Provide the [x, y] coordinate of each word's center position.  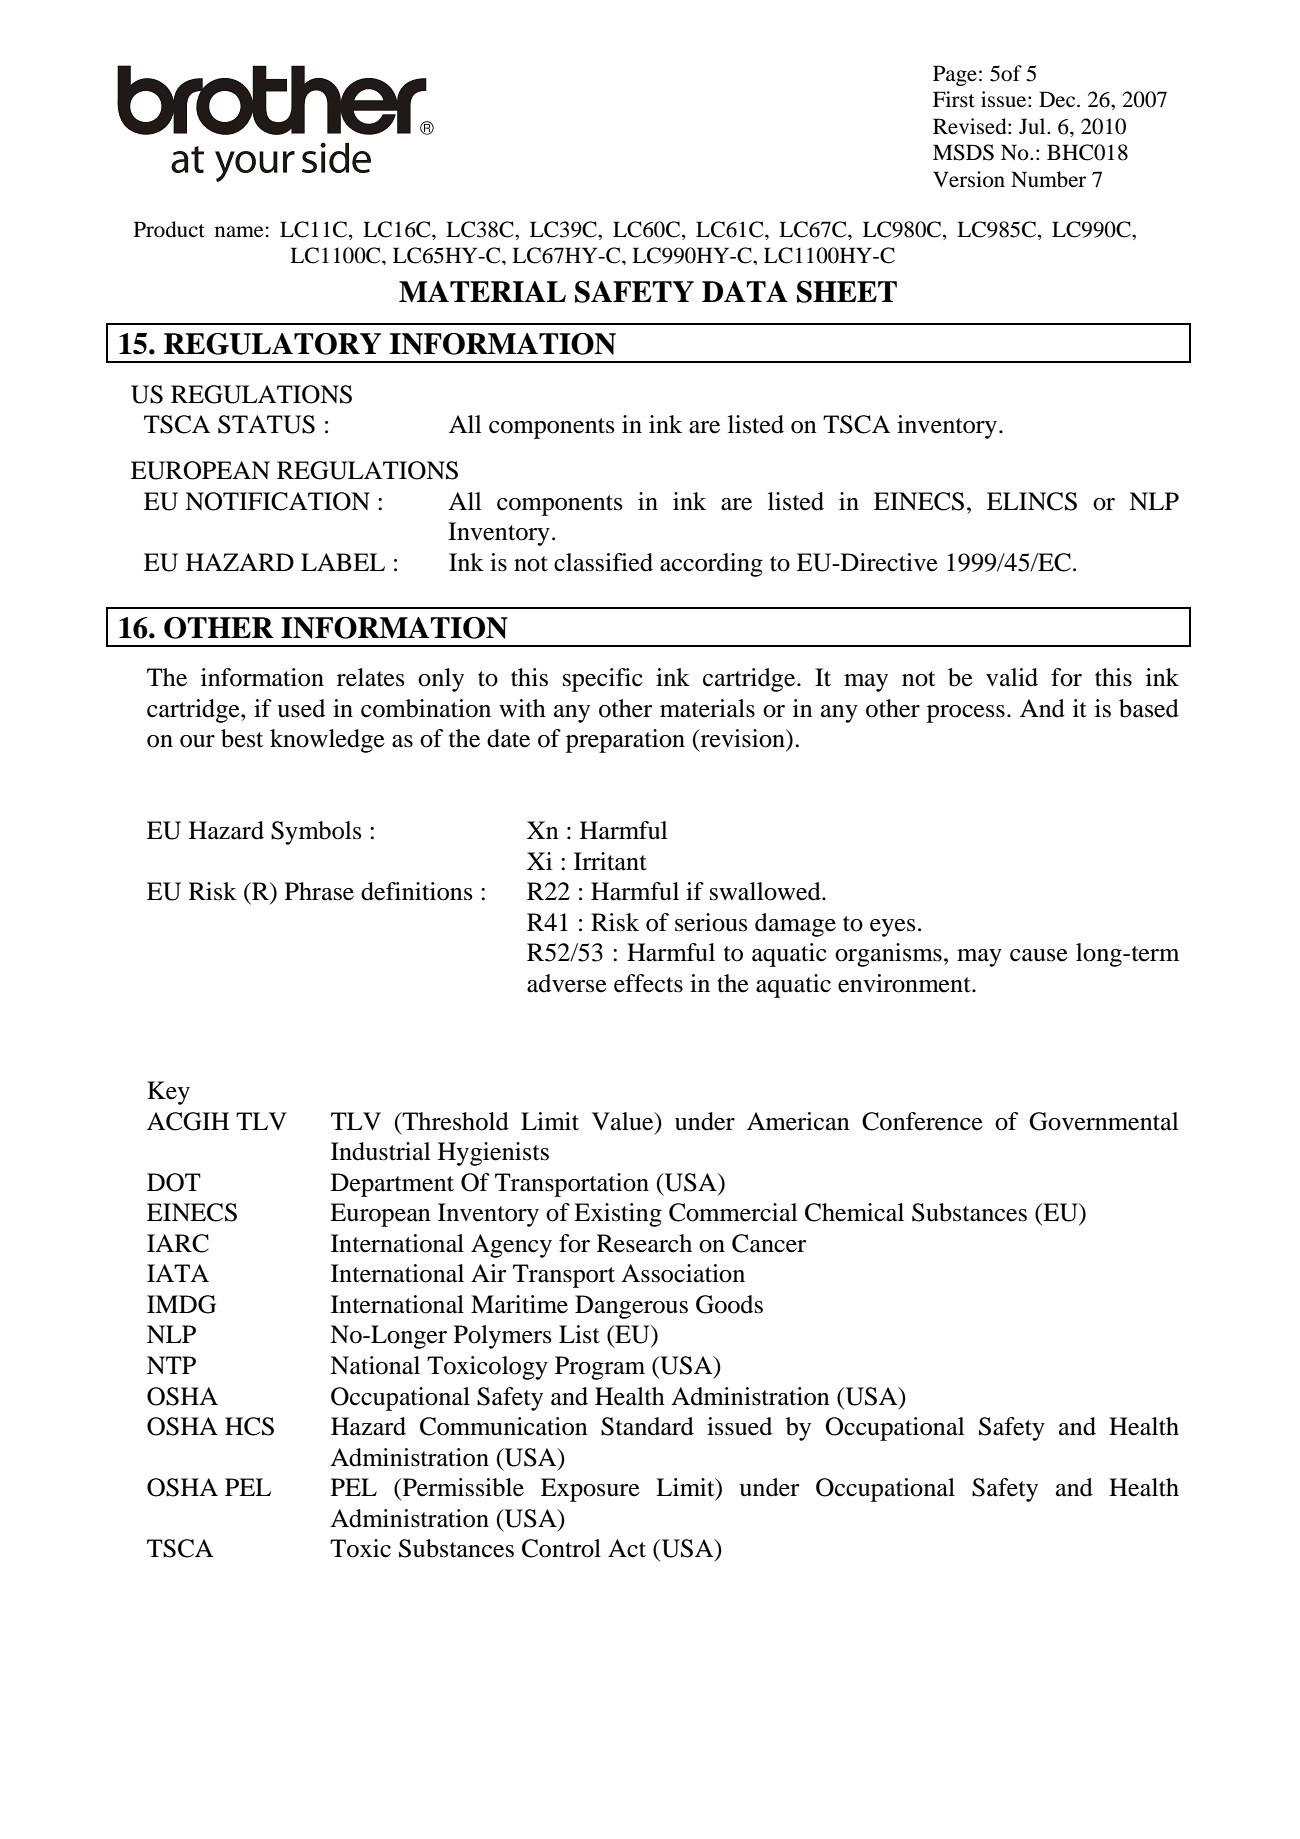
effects [648, 983]
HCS [249, 1426]
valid [1012, 677]
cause [1039, 955]
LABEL [343, 562]
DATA [745, 291]
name [239, 232]
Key [168, 1093]
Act [627, 1548]
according [711, 565]
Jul [1033, 126]
